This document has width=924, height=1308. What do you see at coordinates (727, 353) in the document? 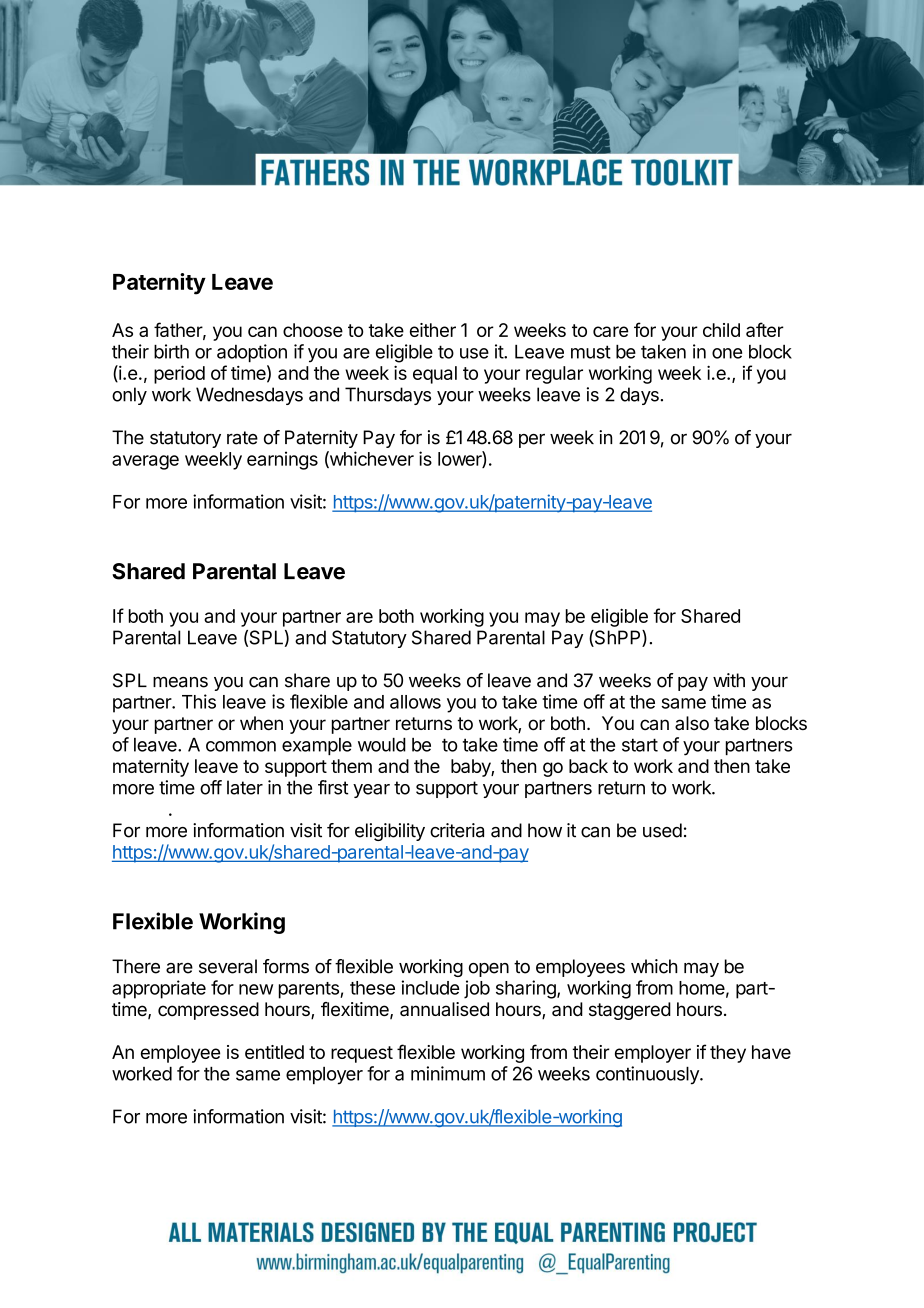
I see `one` at bounding box center [727, 353].
